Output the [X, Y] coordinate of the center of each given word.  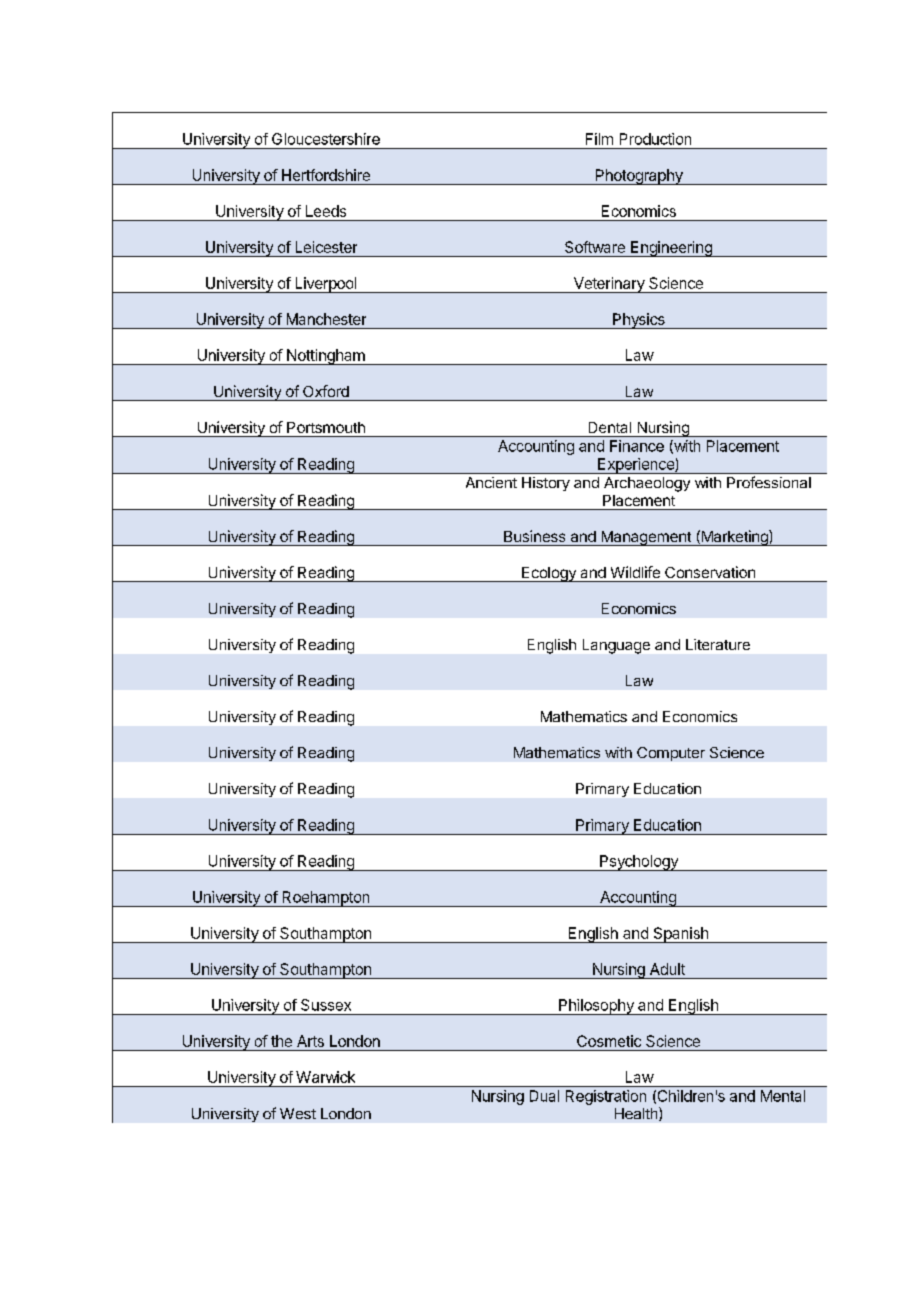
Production [655, 139]
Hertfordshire [326, 175]
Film [599, 139]
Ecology [549, 574]
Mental [783, 1096]
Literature [718, 644]
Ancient [491, 482]
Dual [544, 1096]
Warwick [325, 1077]
